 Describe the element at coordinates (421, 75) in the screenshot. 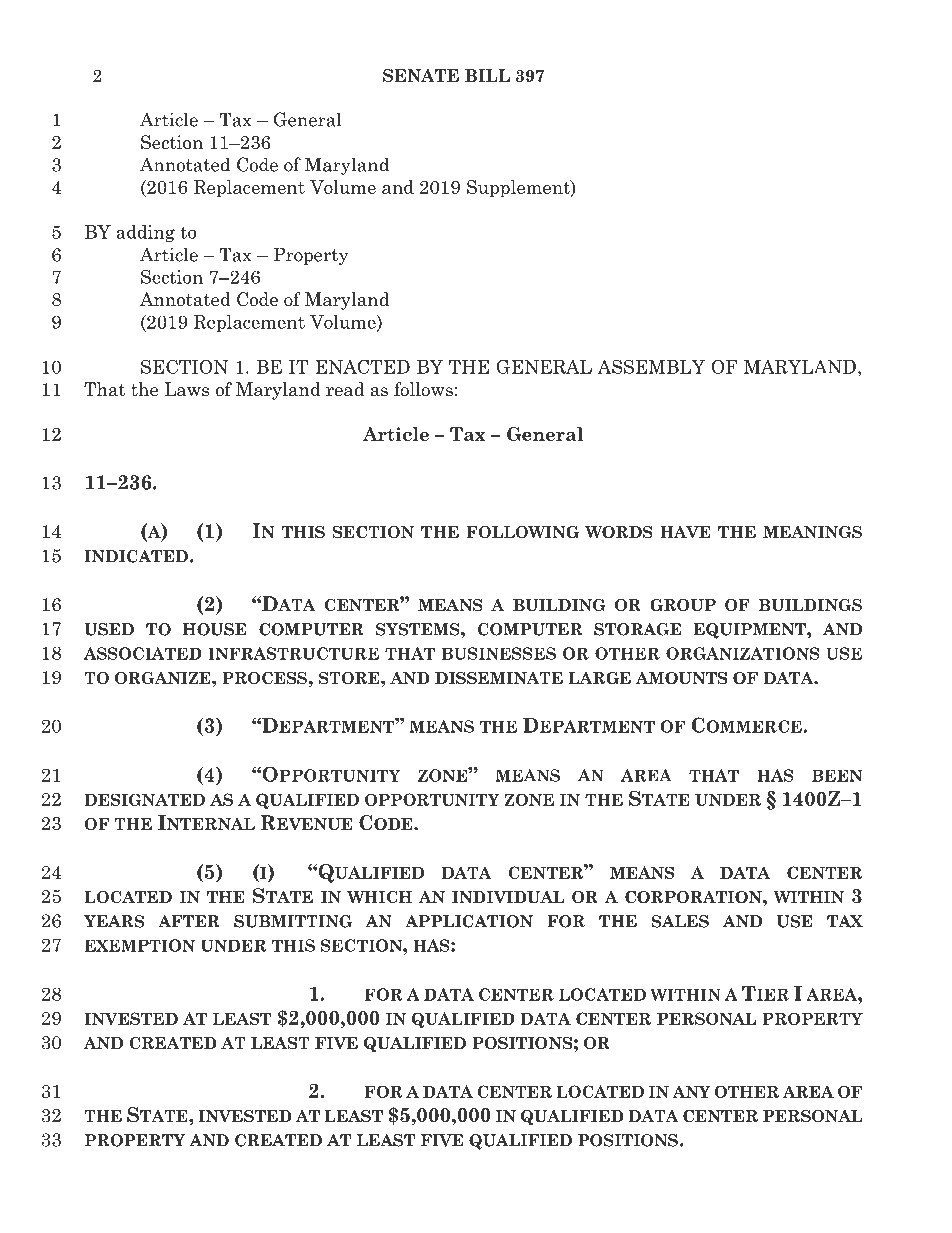

I see `SENATE` at that location.
